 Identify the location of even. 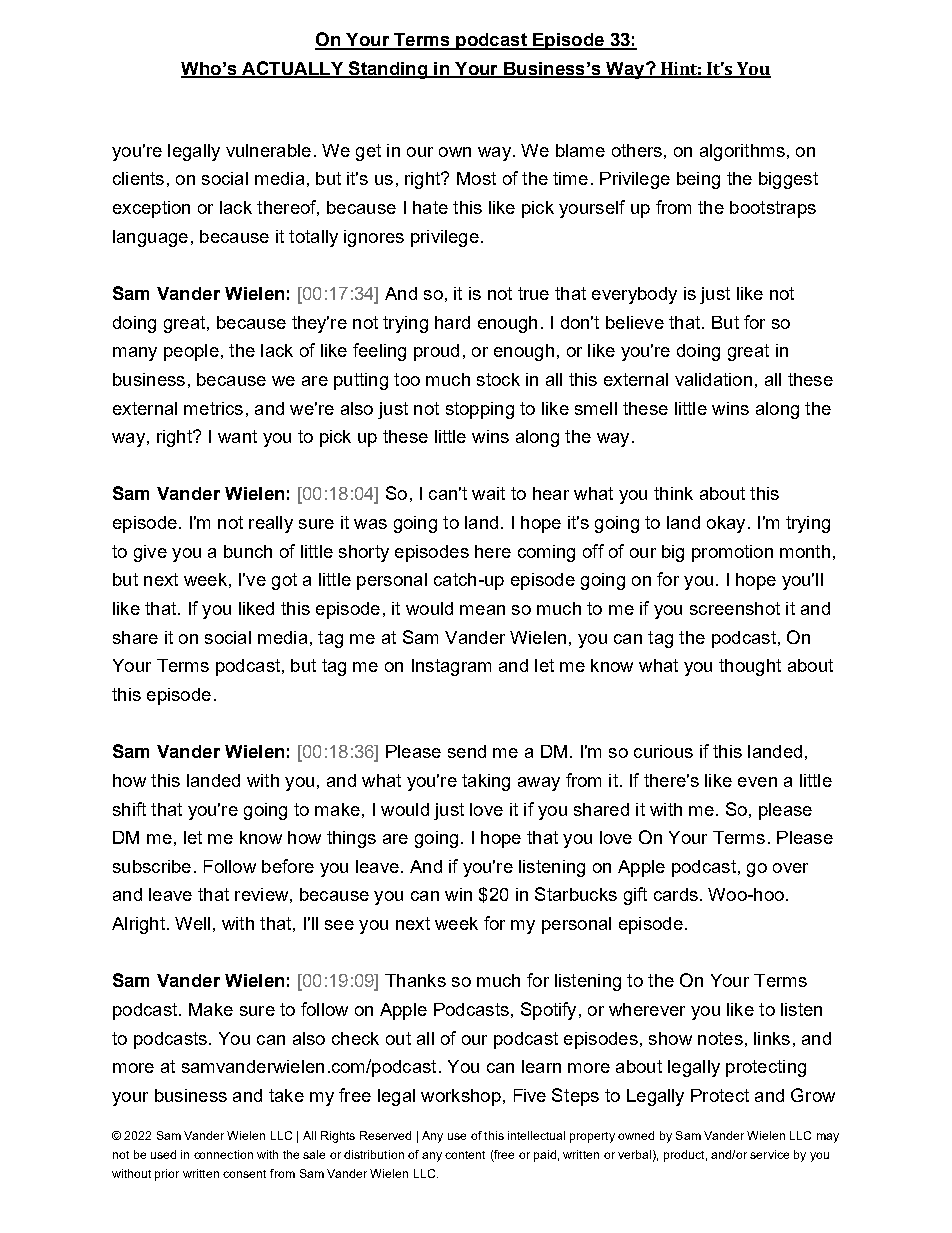
(757, 782).
